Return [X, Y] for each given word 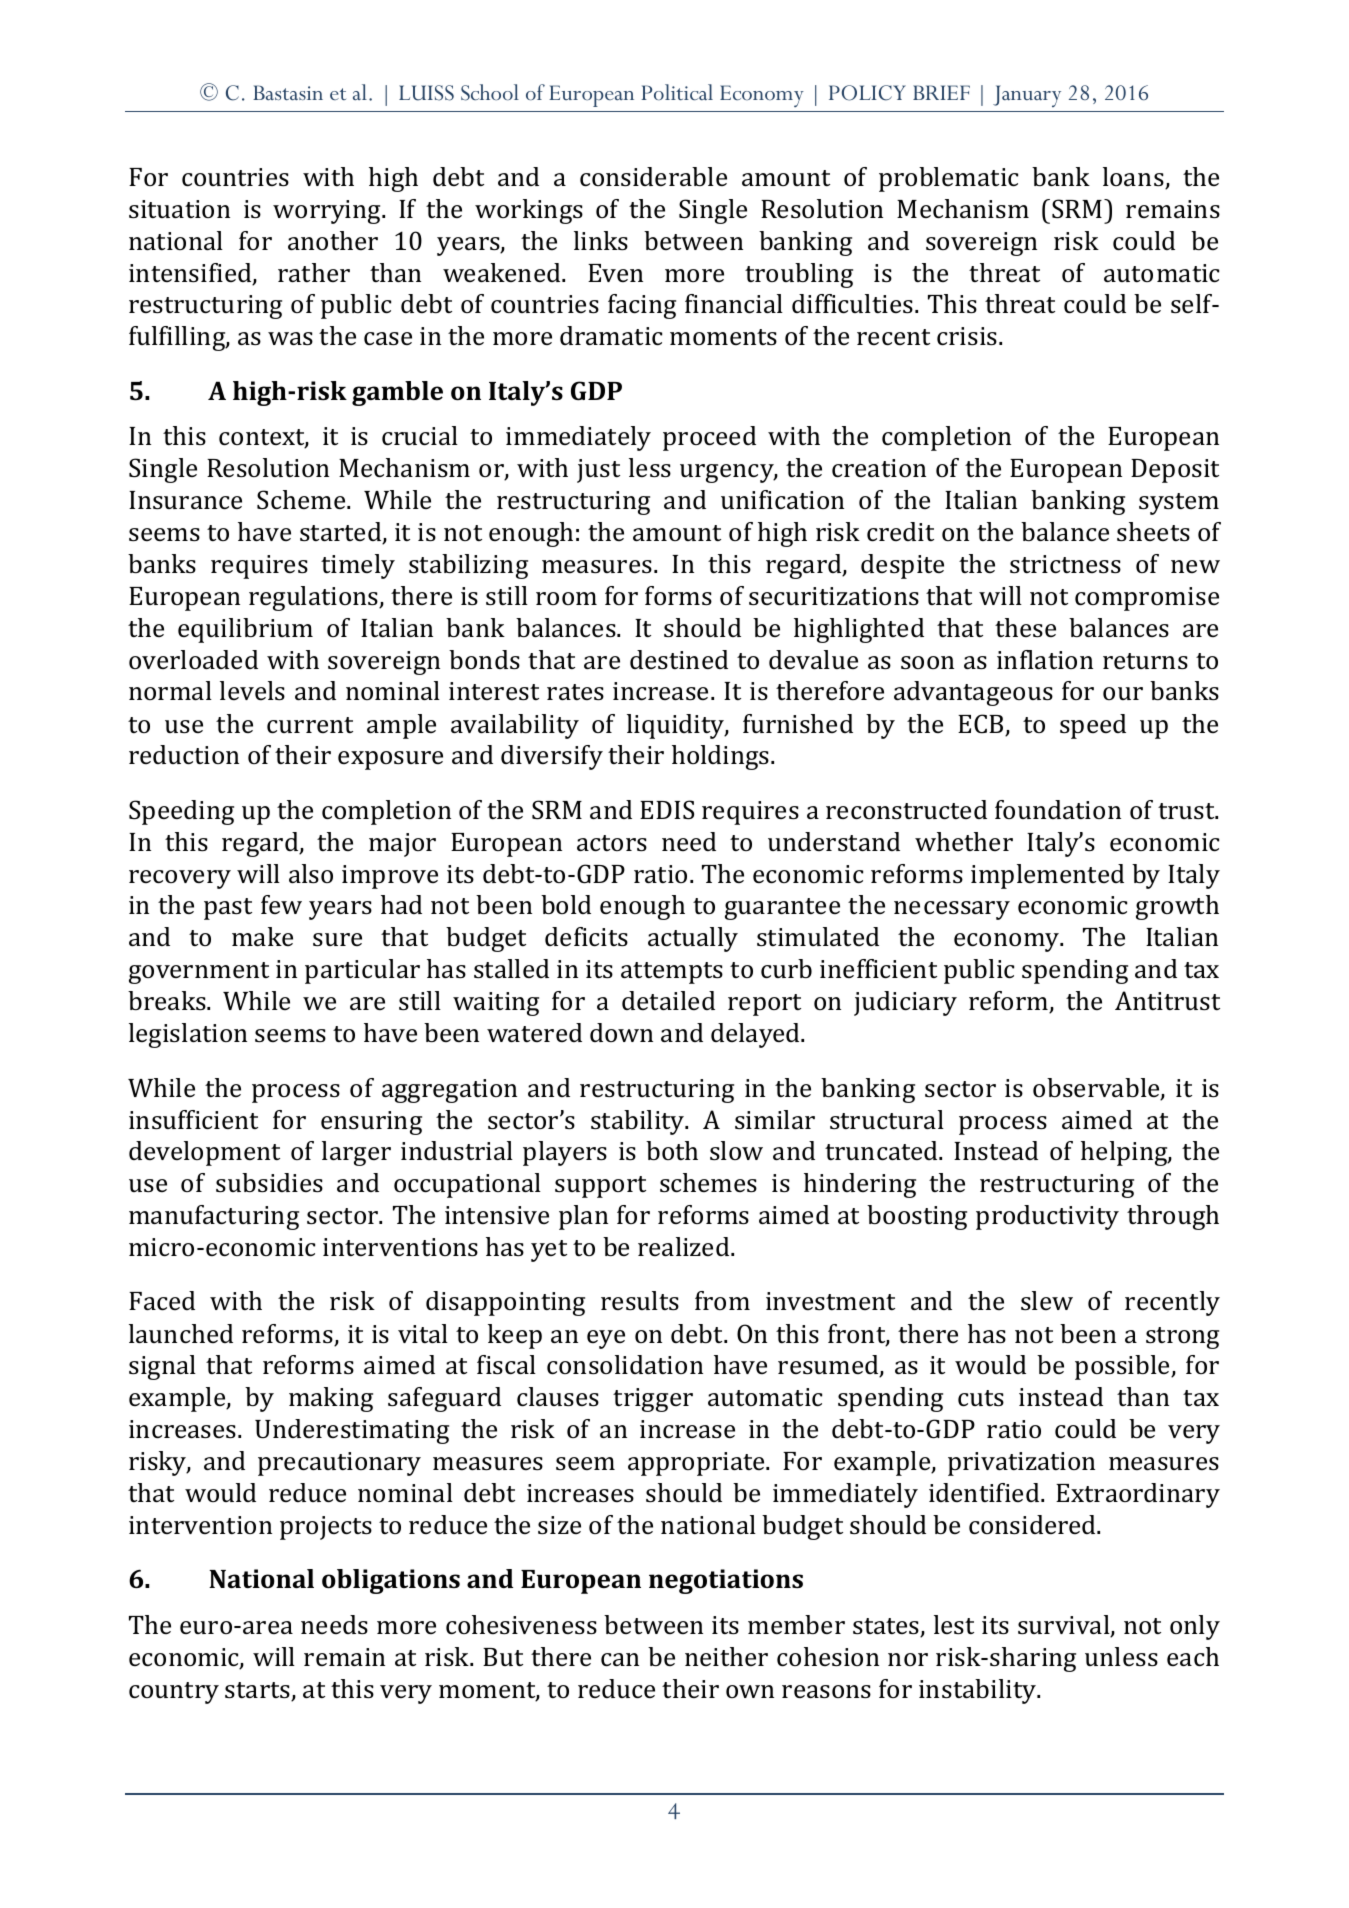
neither [726, 1656]
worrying [328, 212]
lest [954, 1625]
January [1027, 96]
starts [258, 1691]
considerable [653, 177]
